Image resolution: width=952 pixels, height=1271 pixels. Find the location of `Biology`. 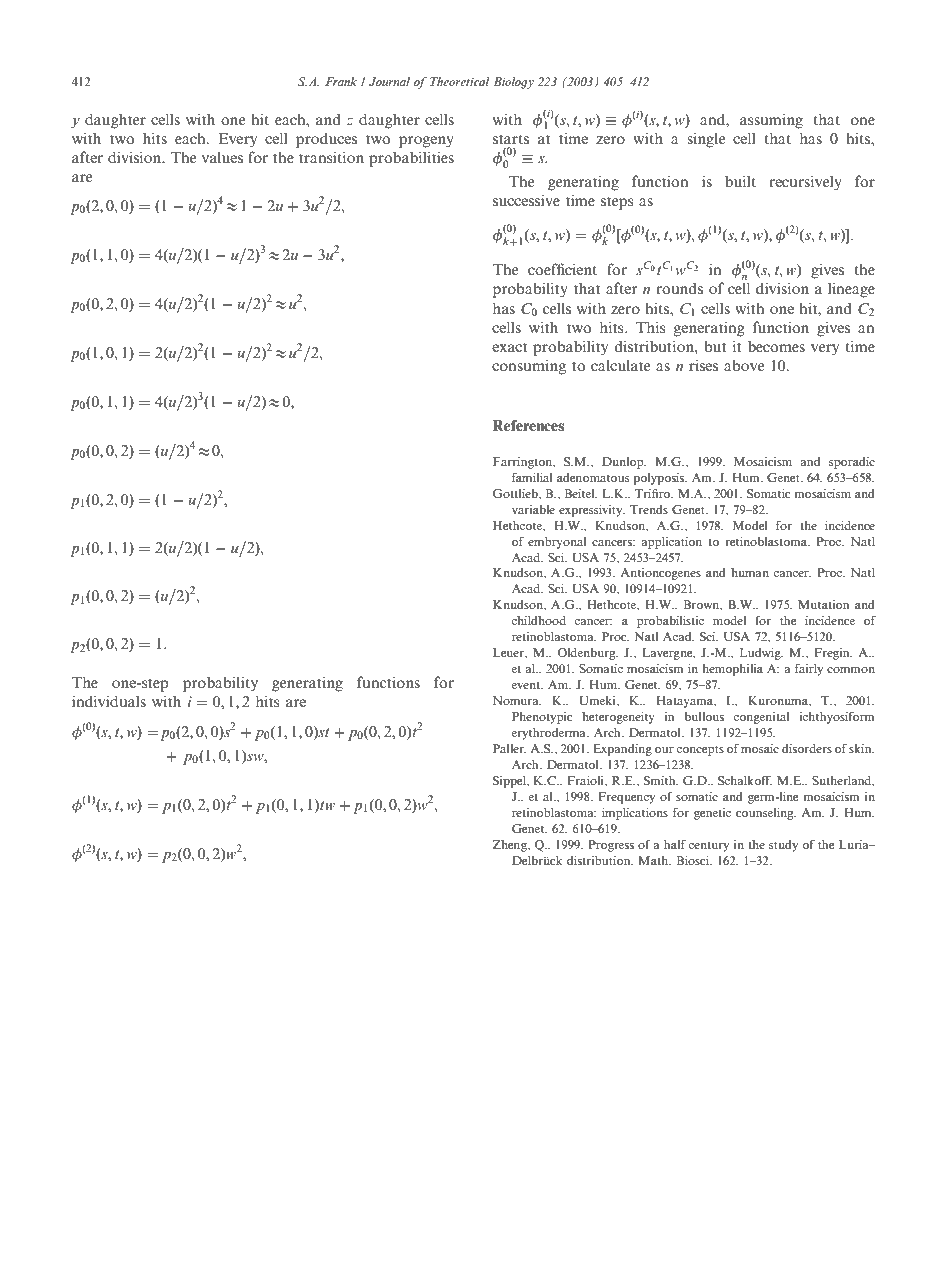

Biology is located at coordinates (513, 83).
